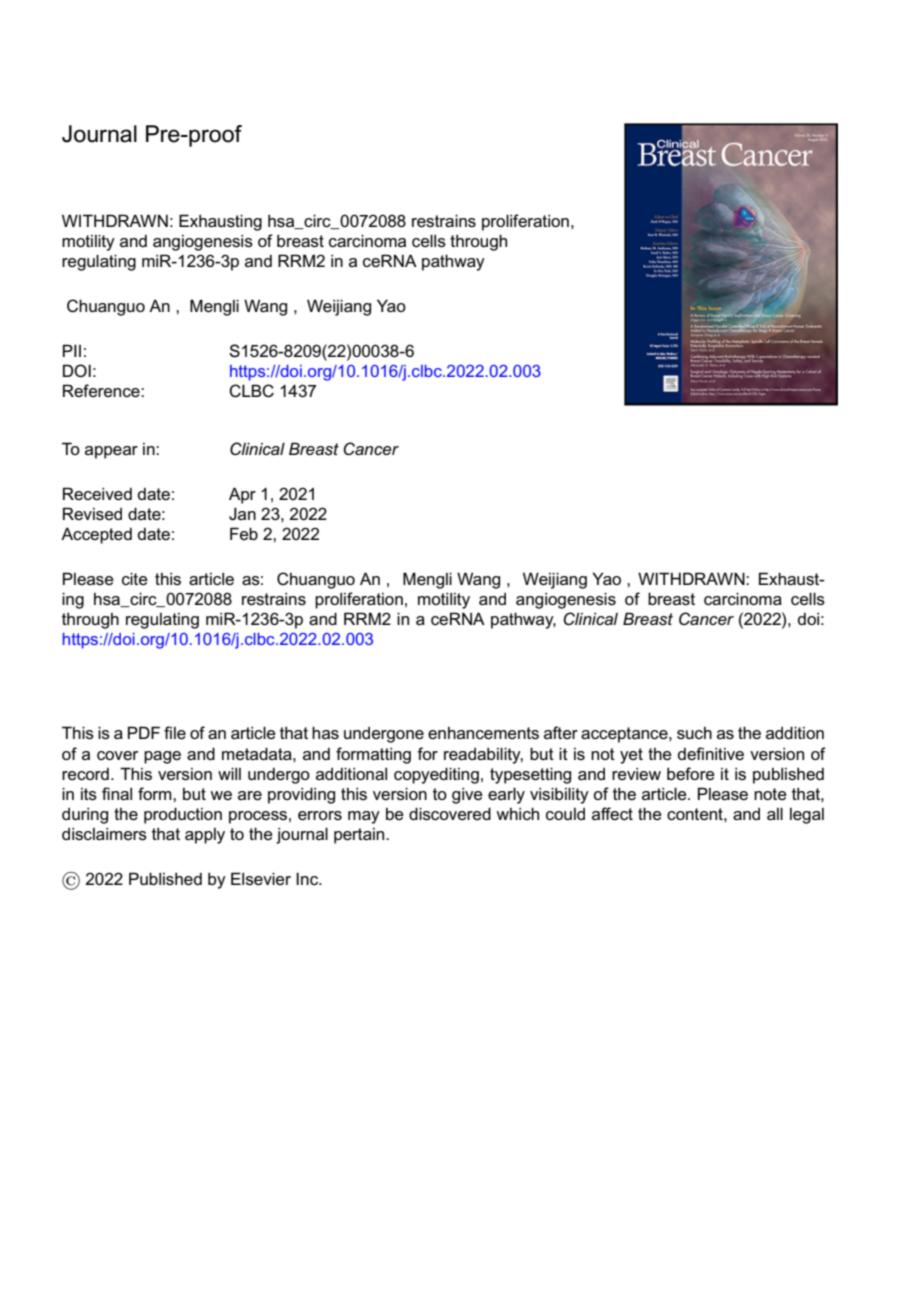 The image size is (924, 1308). Describe the element at coordinates (483, 733) in the screenshot. I see `enhancements` at that location.
